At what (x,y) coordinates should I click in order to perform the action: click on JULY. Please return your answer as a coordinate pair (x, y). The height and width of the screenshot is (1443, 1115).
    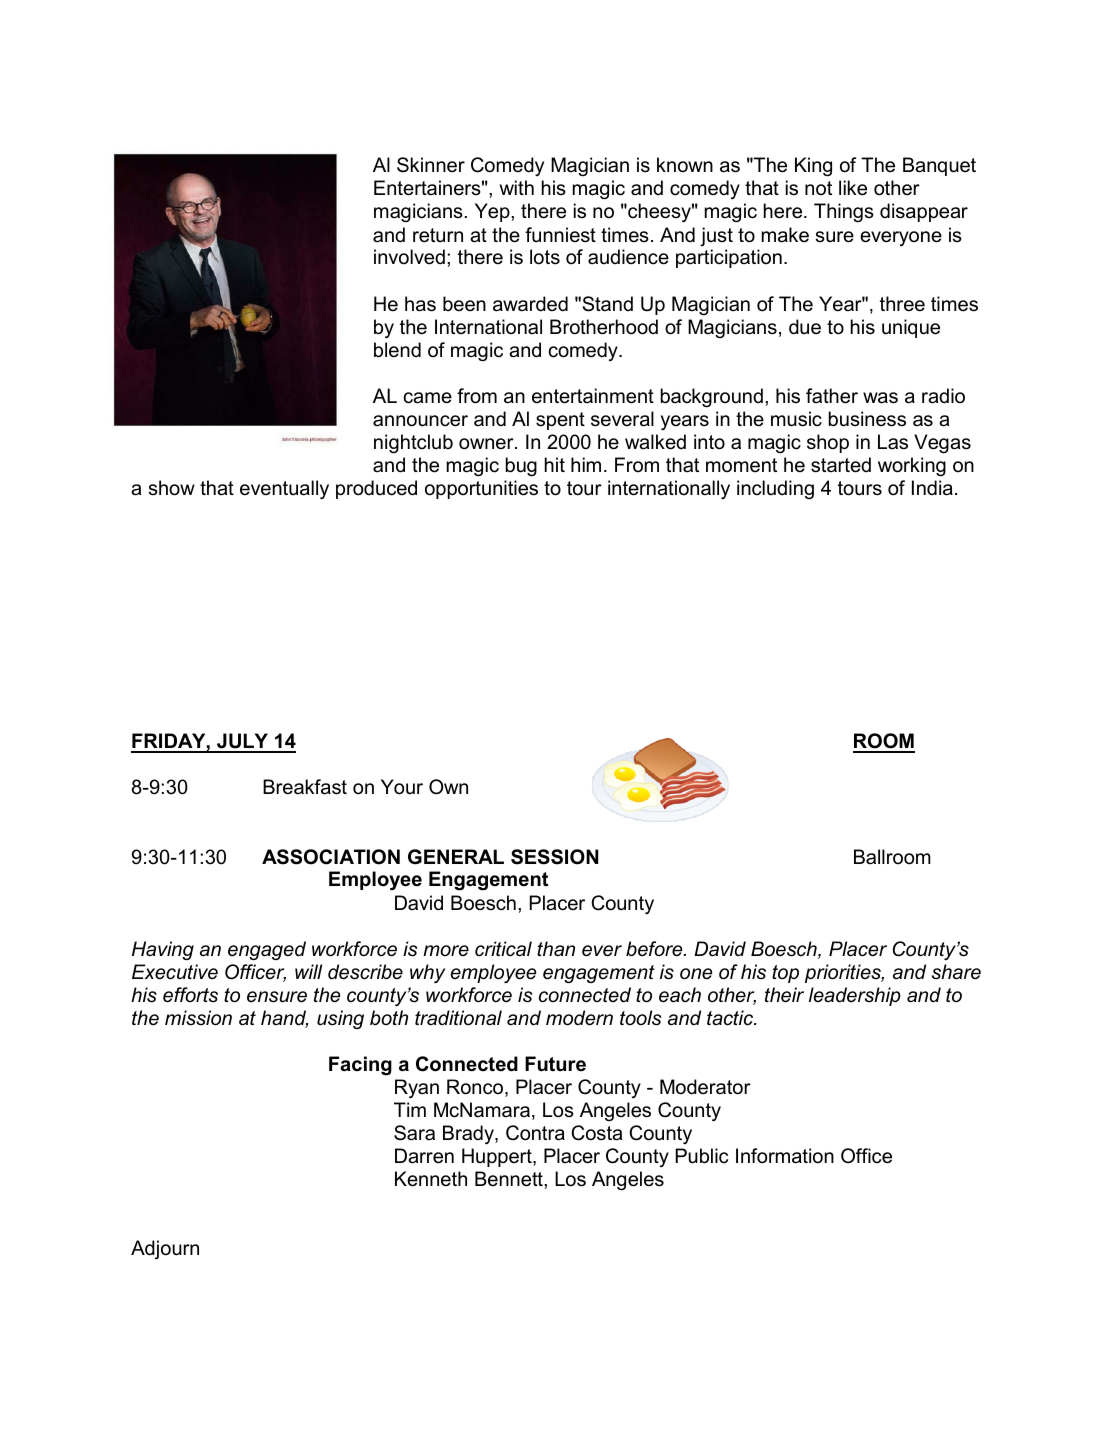
    Looking at the image, I should click on (243, 742).
